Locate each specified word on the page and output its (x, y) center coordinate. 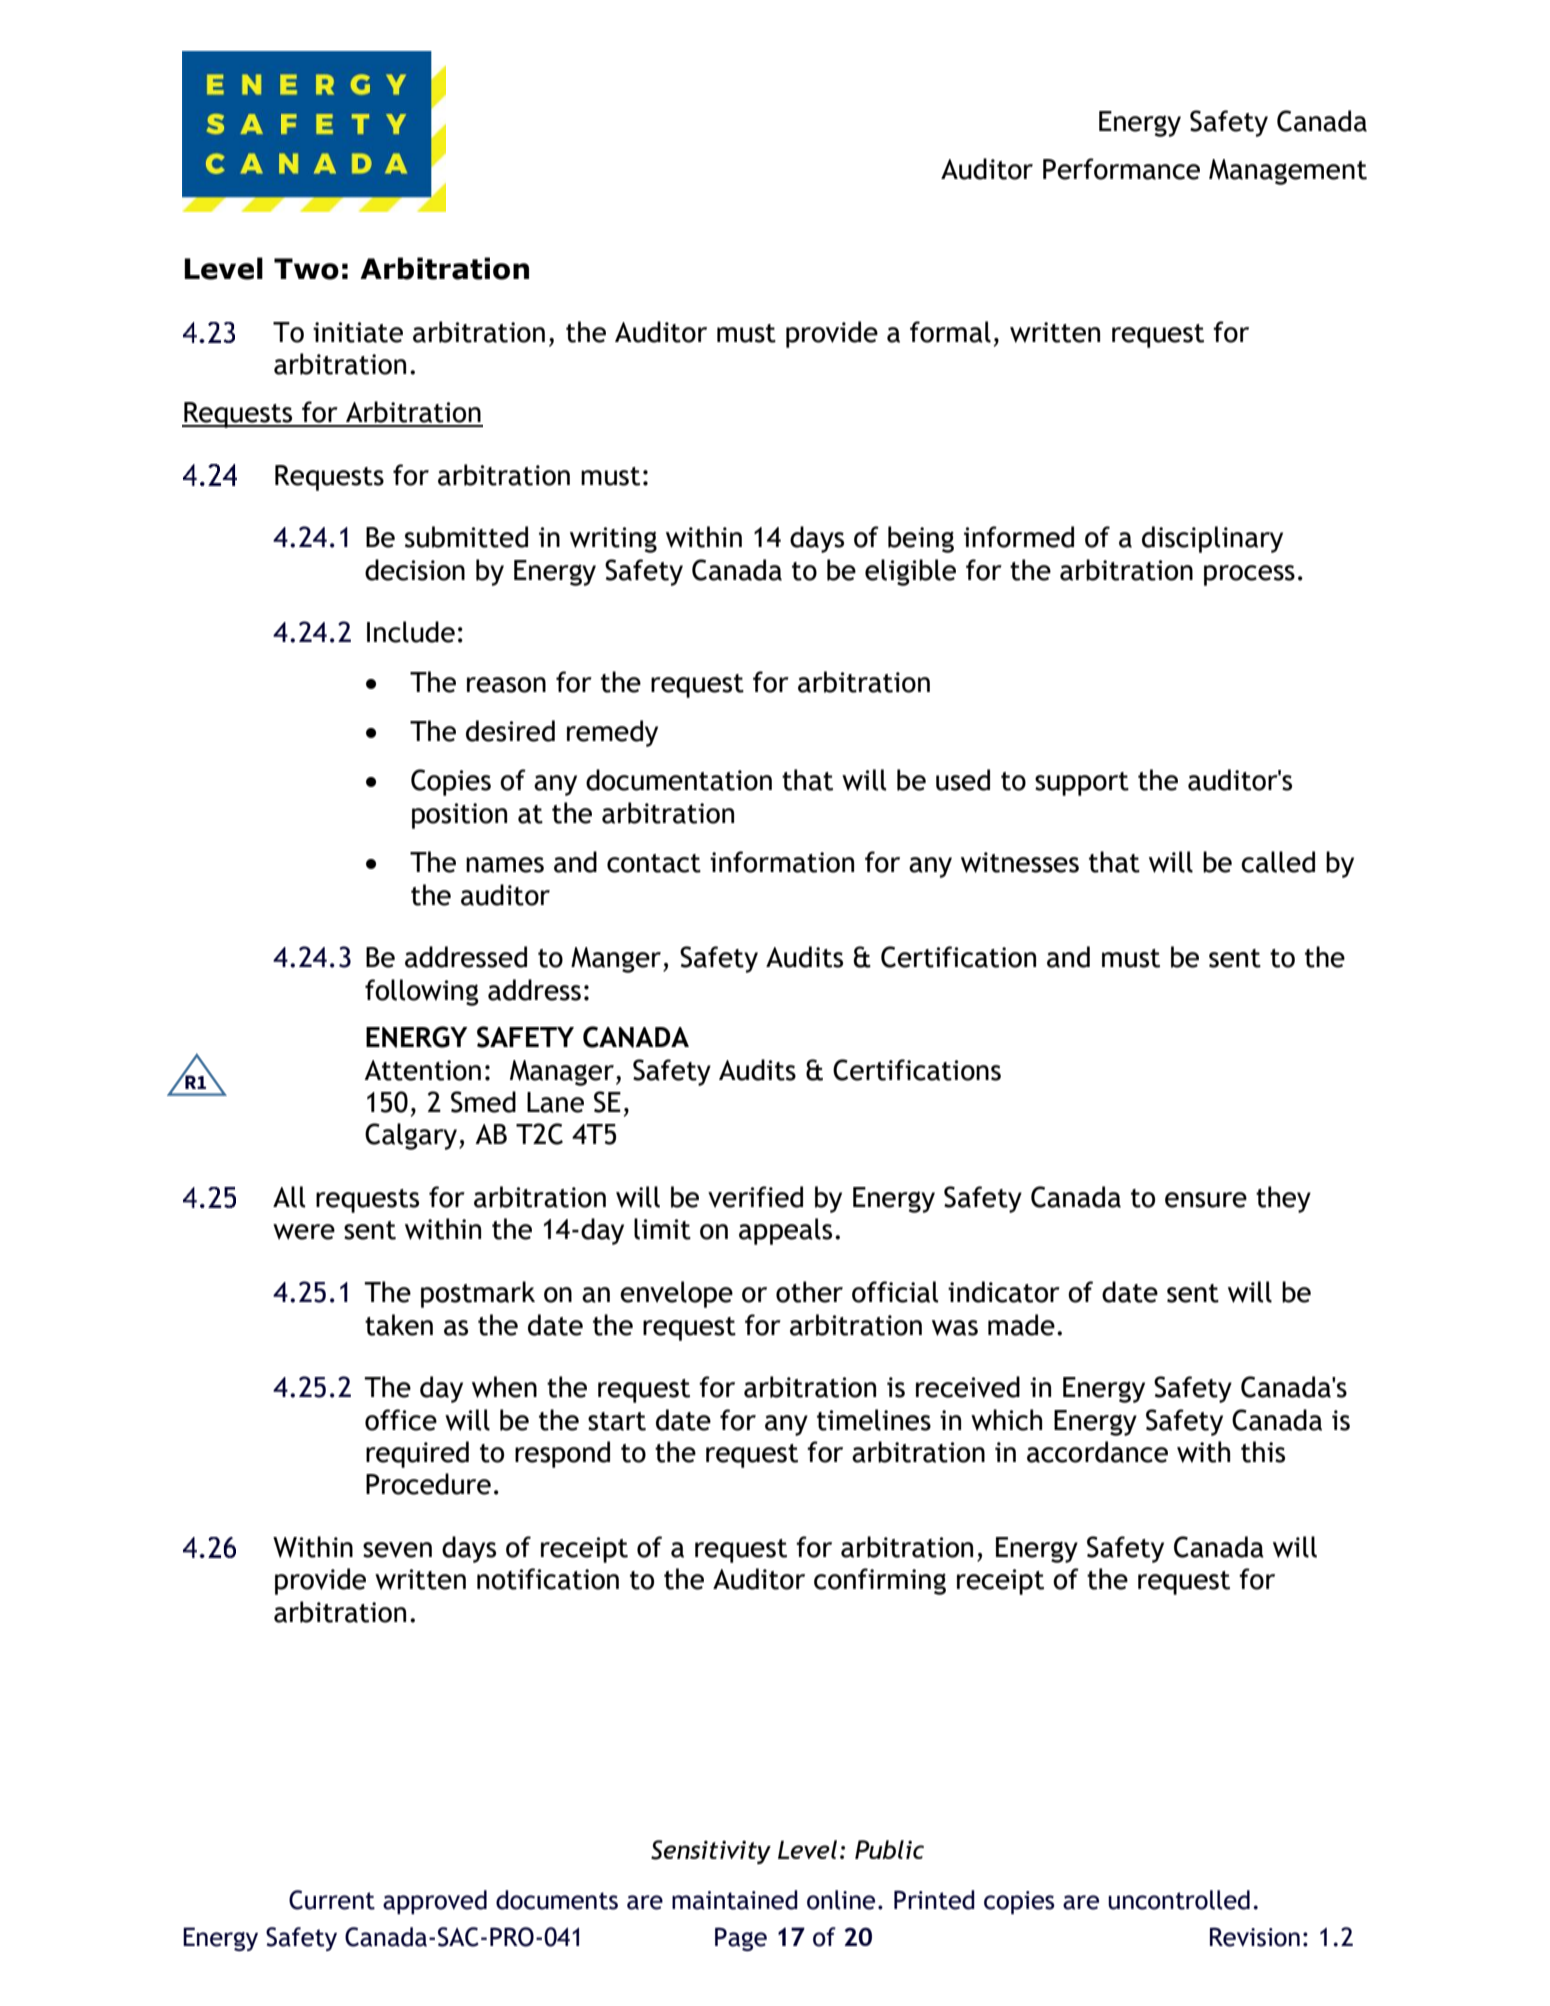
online (841, 1900)
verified (755, 1197)
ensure (1206, 1200)
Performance (1121, 169)
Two (306, 269)
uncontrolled (1179, 1900)
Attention (422, 1070)
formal (950, 332)
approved (435, 1902)
